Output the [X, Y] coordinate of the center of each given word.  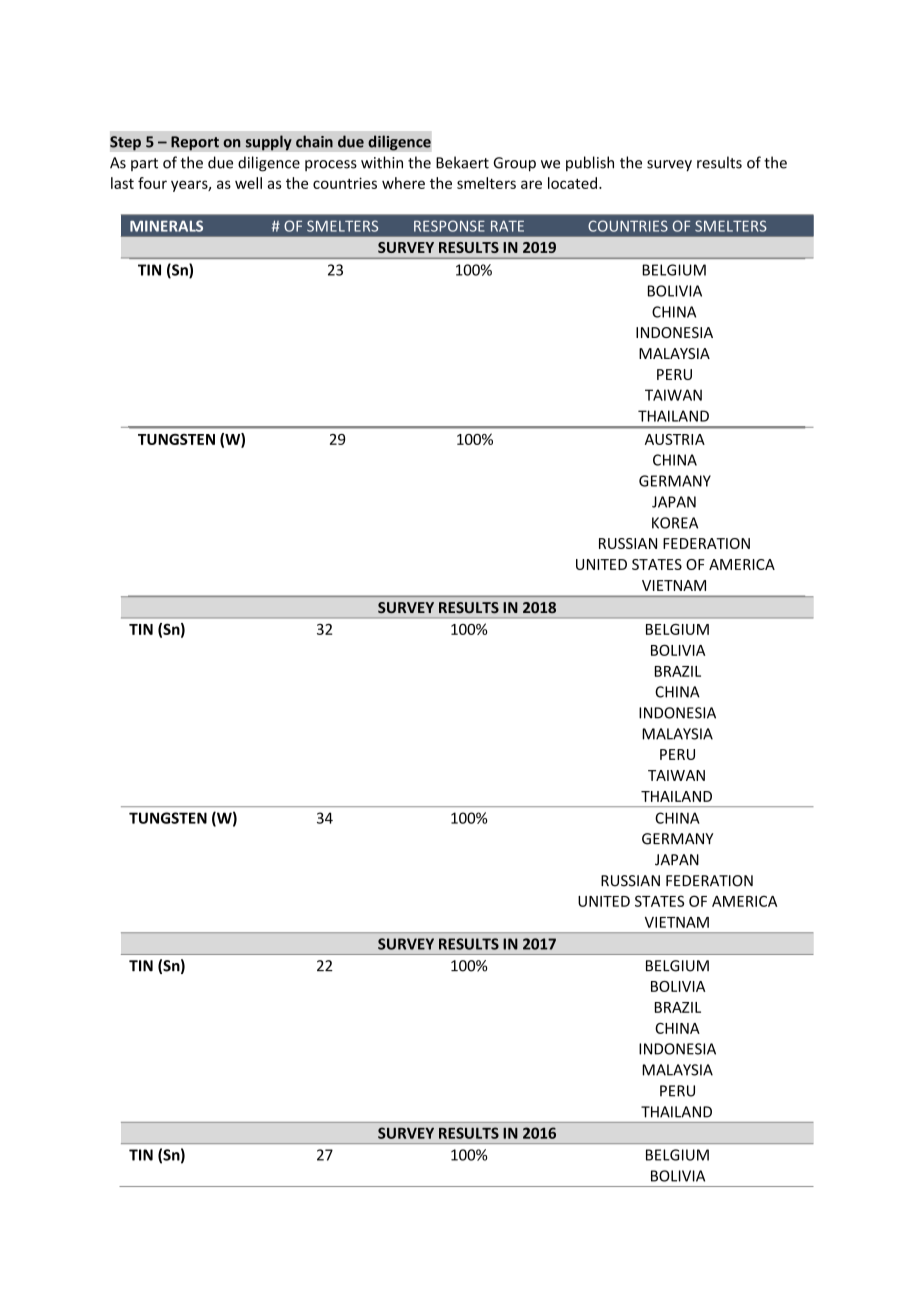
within [382, 162]
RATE [507, 226]
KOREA [675, 523]
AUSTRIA [675, 439]
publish [590, 164]
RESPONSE [449, 226]
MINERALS [166, 226]
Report [195, 143]
